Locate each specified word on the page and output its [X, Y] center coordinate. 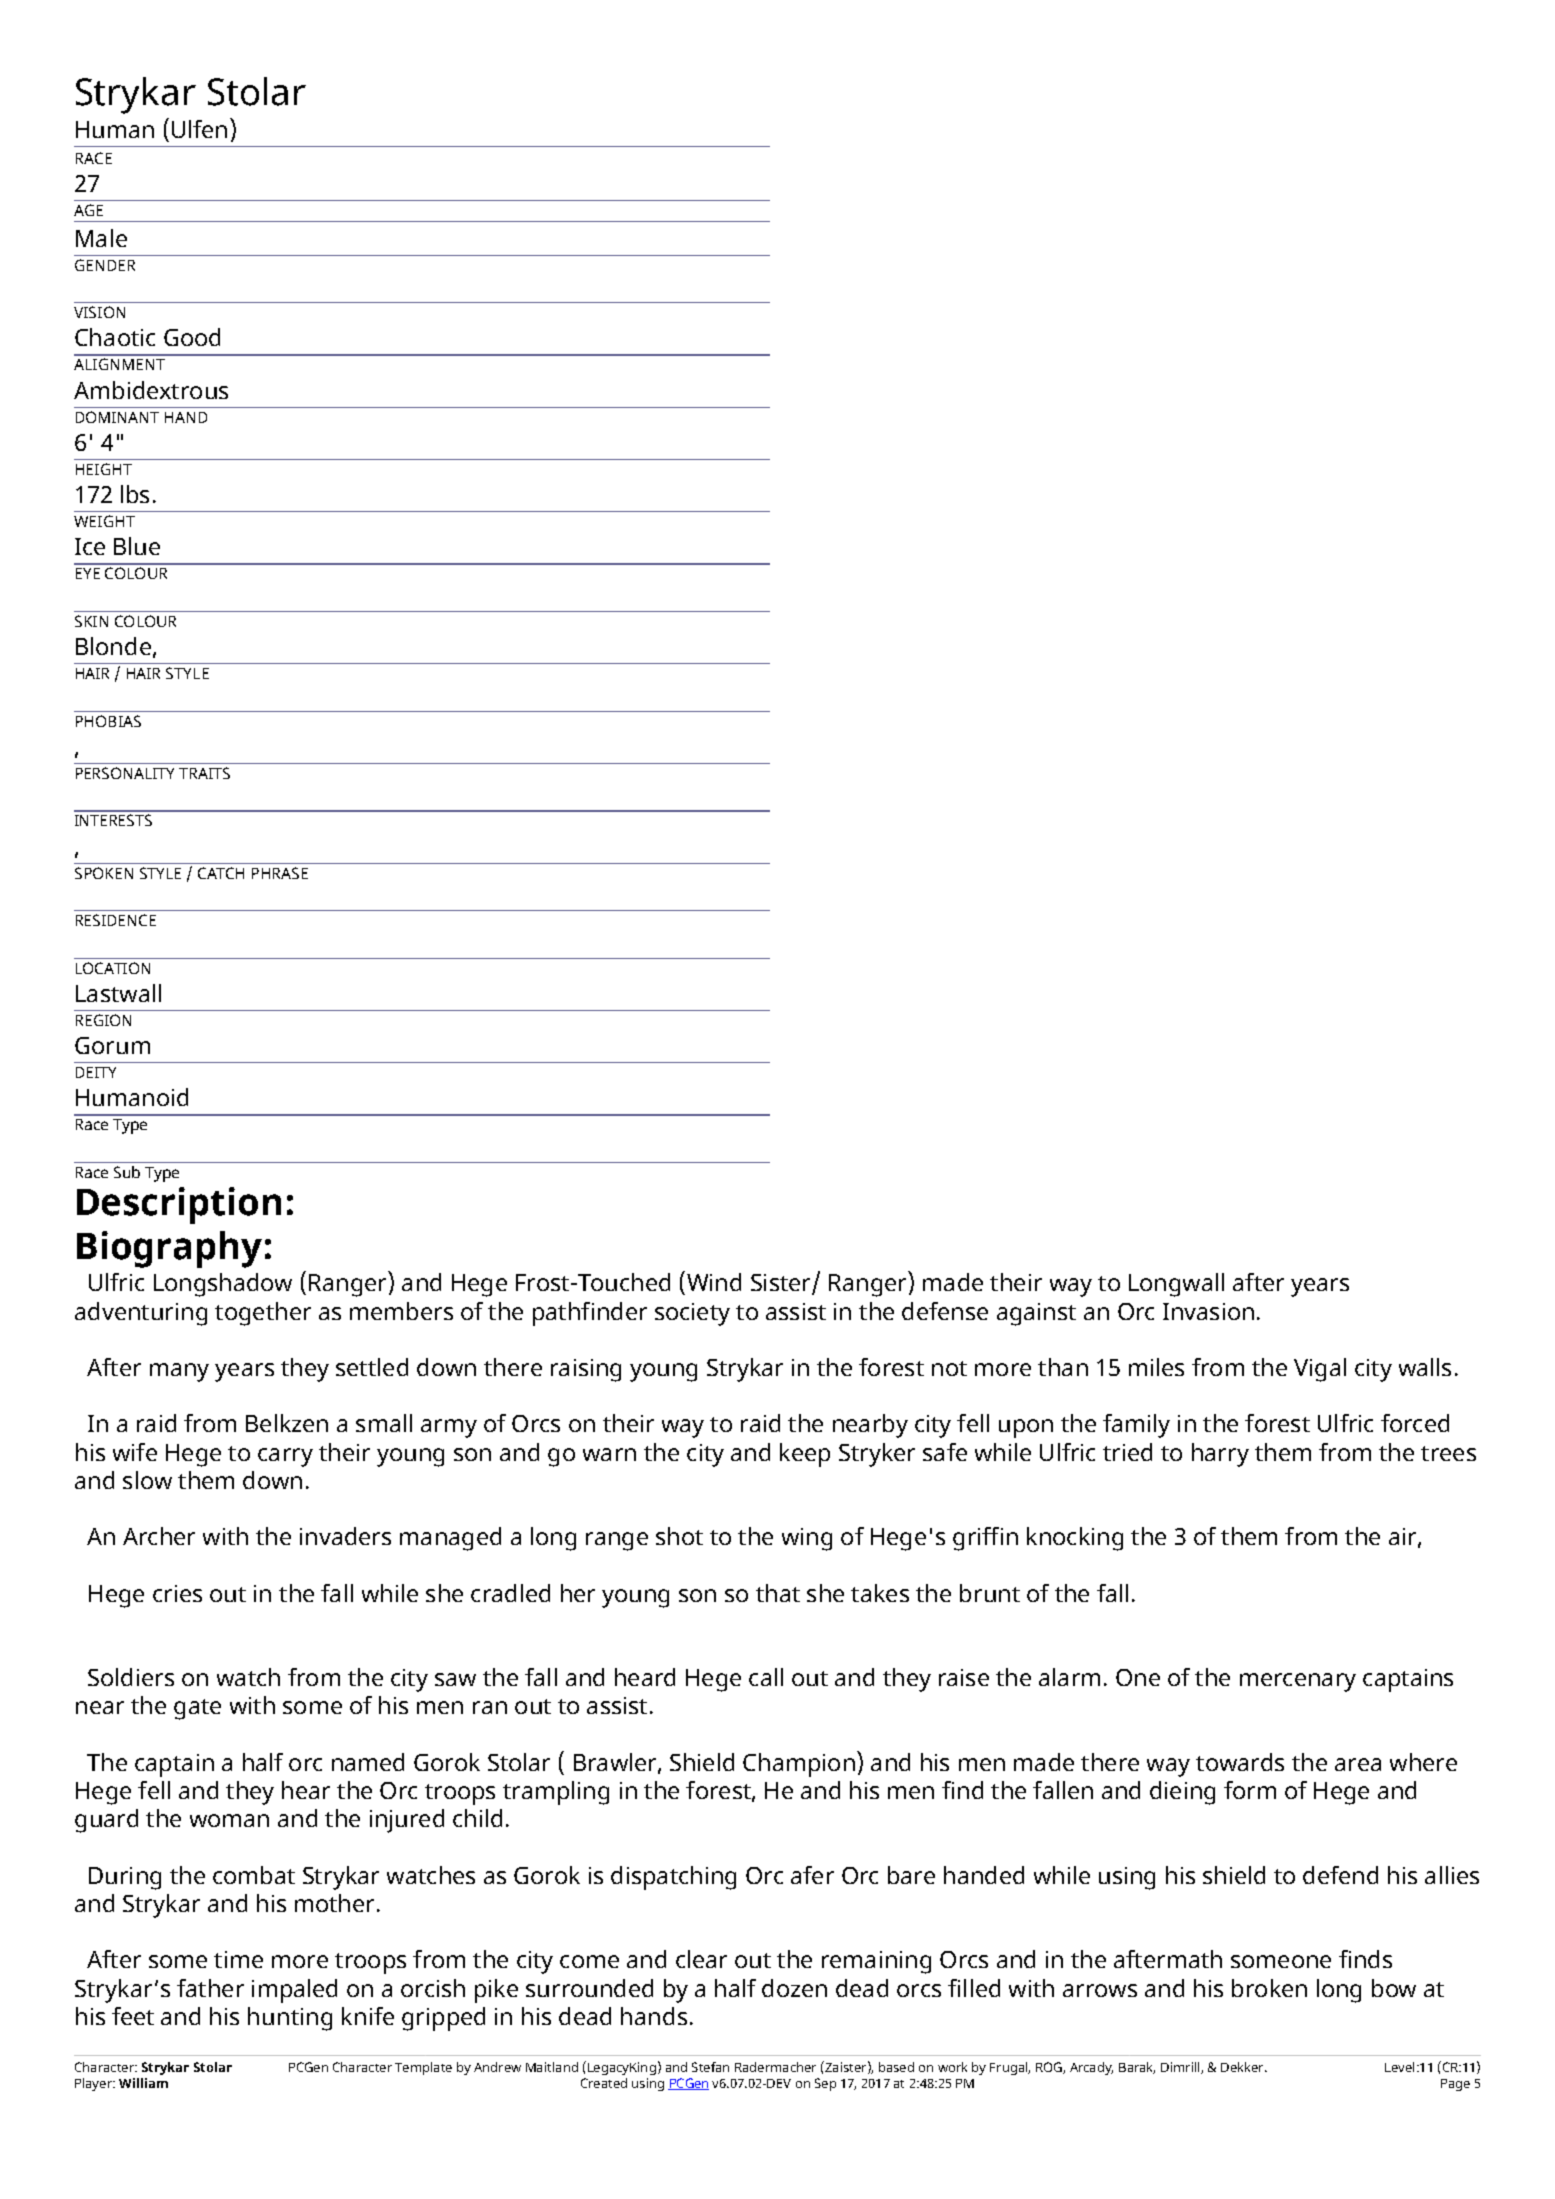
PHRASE [280, 873]
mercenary [1298, 1682]
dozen [794, 1988]
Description [179, 1205]
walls [1425, 1367]
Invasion [1208, 1311]
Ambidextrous [151, 390]
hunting [290, 2019]
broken [1269, 1988]
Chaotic [115, 337]
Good [192, 337]
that [778, 1593]
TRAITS [204, 773]
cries [177, 1593]
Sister [782, 1284]
